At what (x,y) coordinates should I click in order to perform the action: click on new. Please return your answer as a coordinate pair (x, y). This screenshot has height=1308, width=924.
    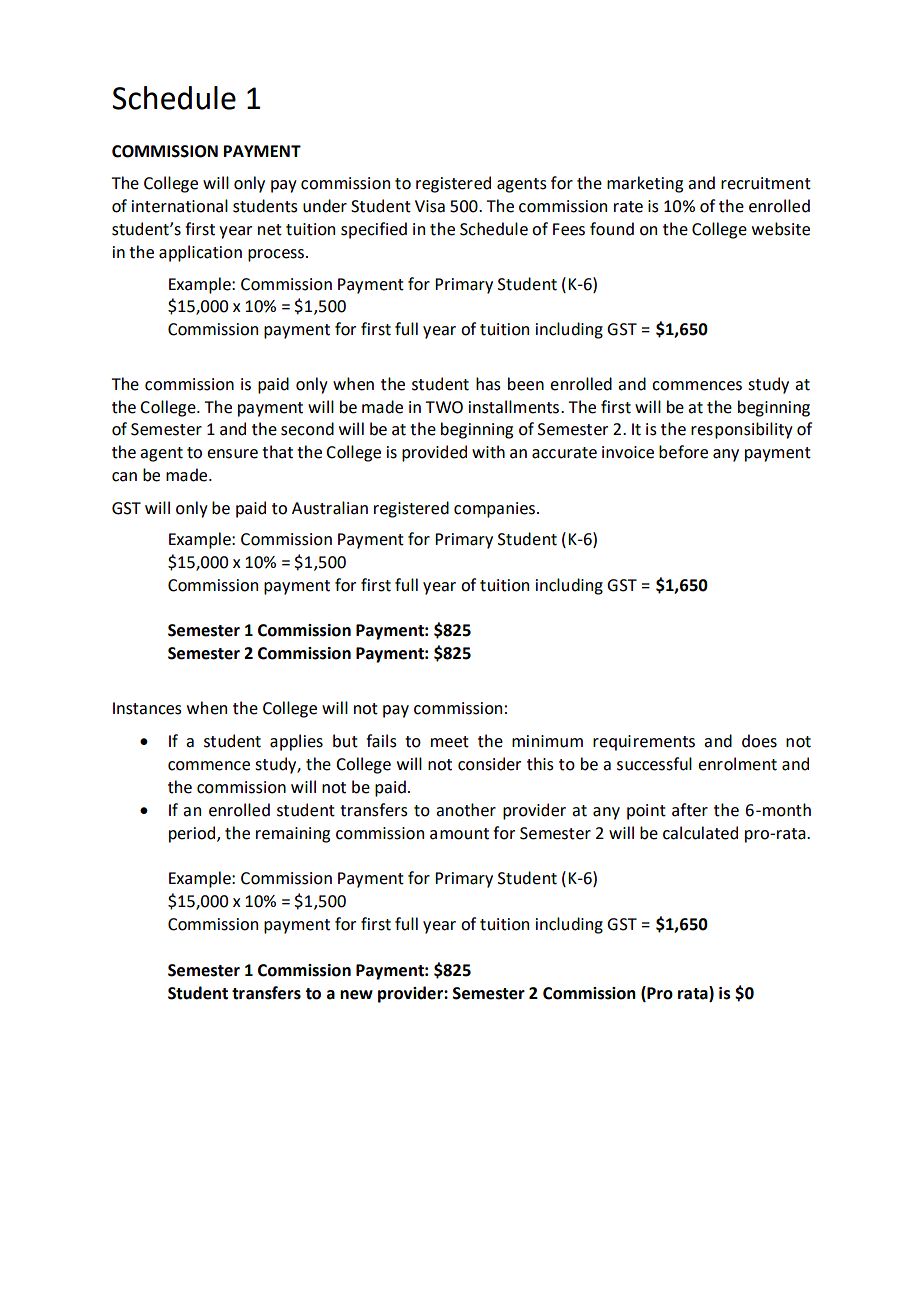
    Looking at the image, I should click on (356, 995).
